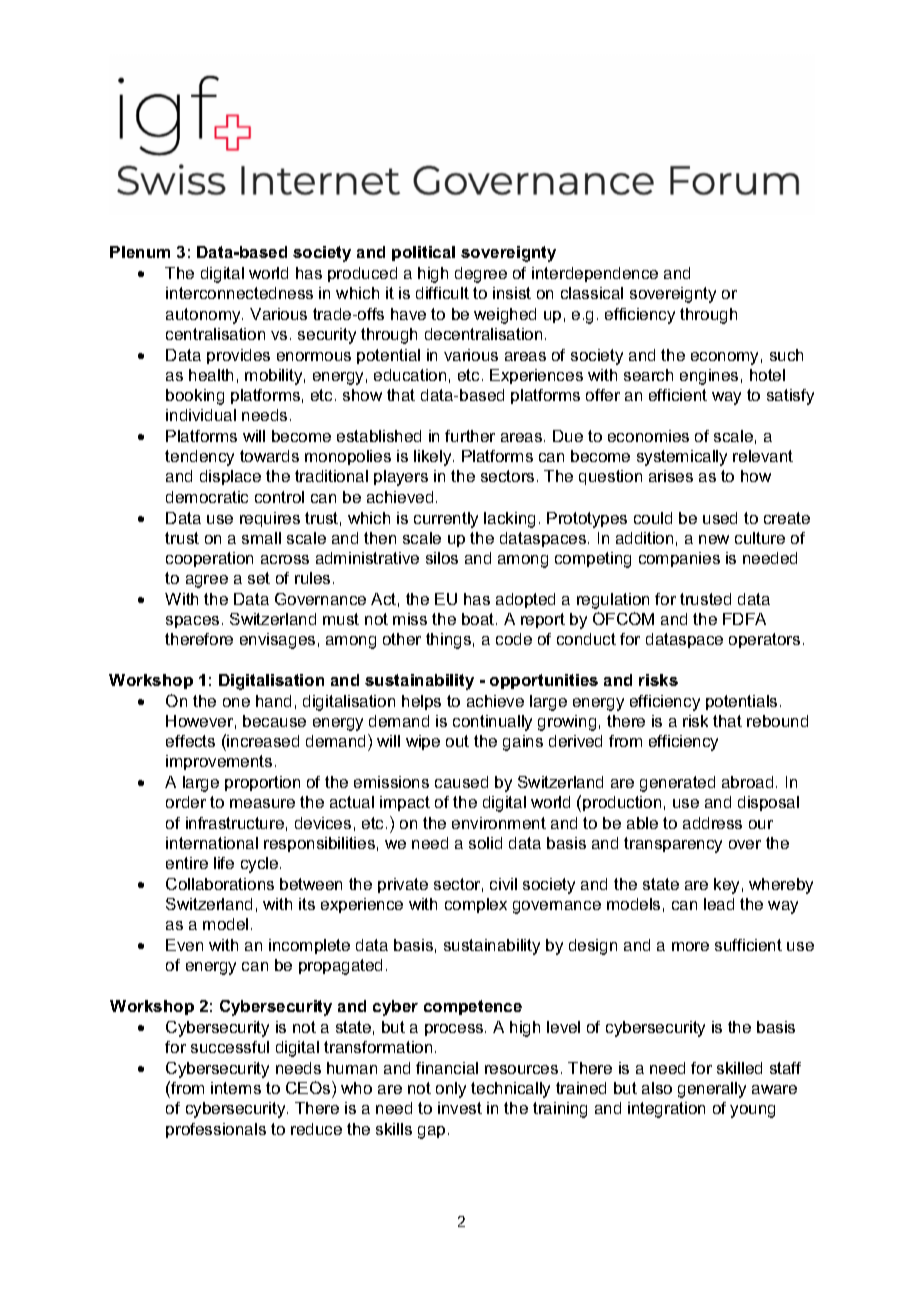 Image resolution: width=924 pixels, height=1309 pixels. What do you see at coordinates (239, 293) in the screenshot?
I see `interconnectedness` at bounding box center [239, 293].
